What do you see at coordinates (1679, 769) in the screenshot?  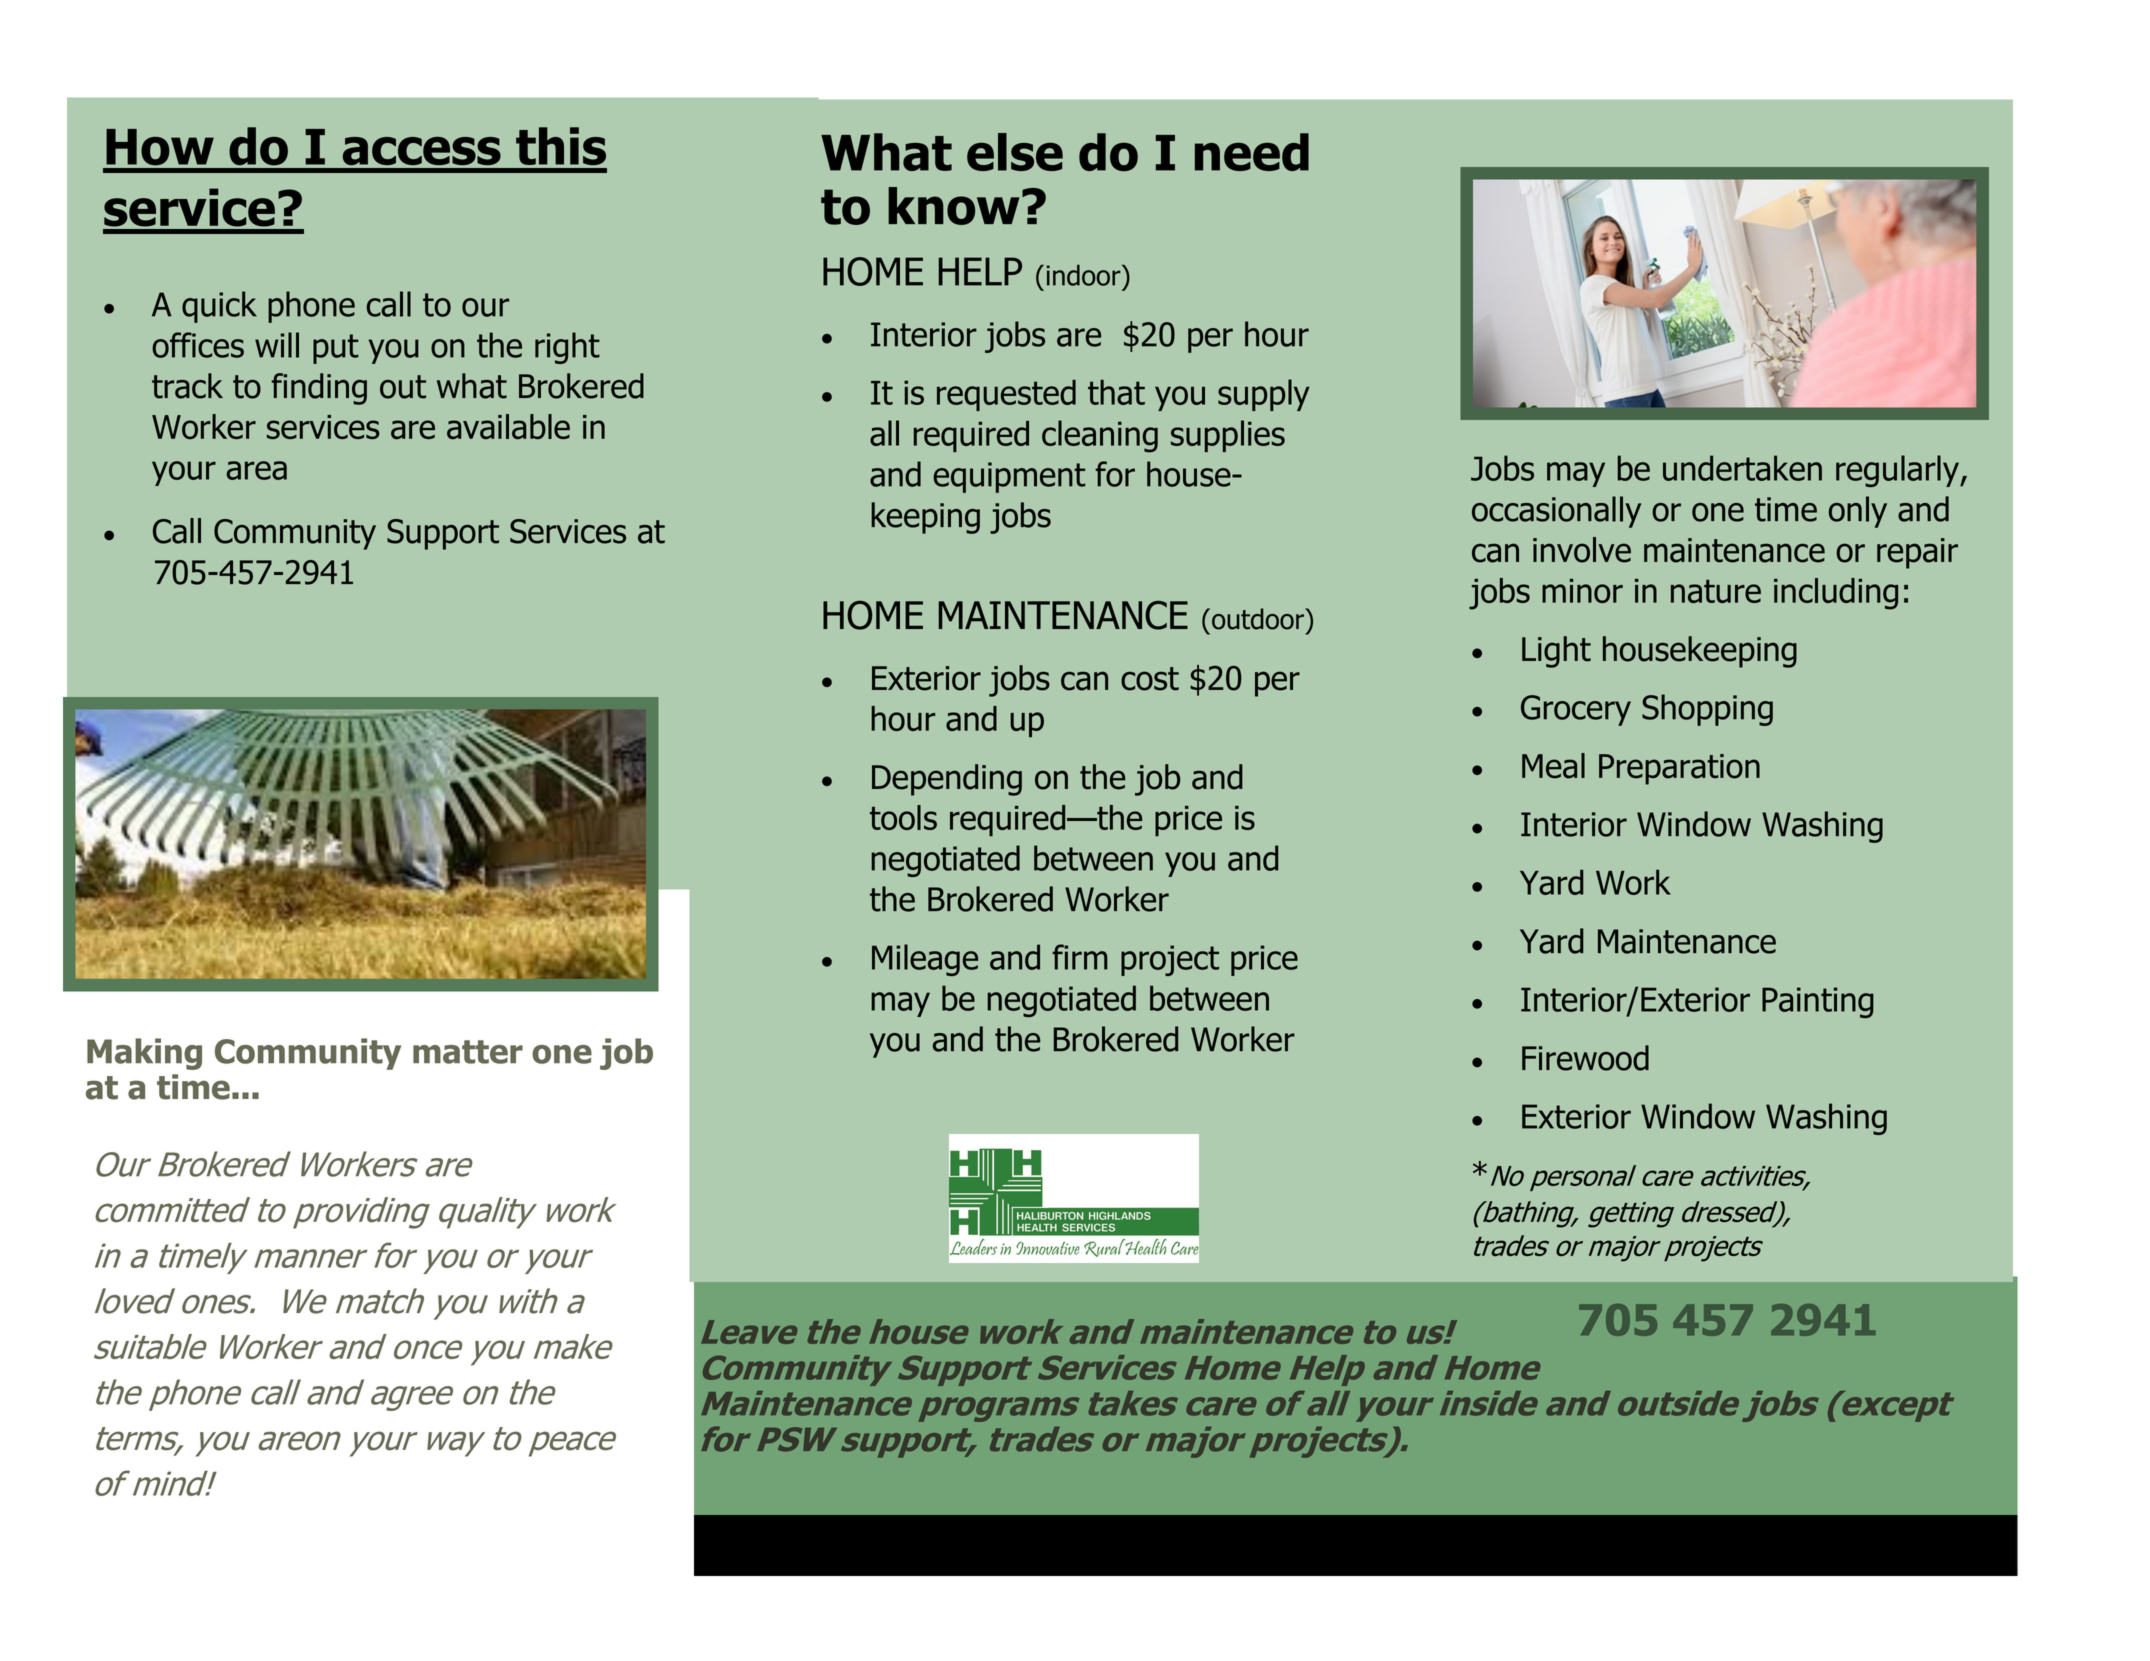 I see `Preparation` at bounding box center [1679, 769].
